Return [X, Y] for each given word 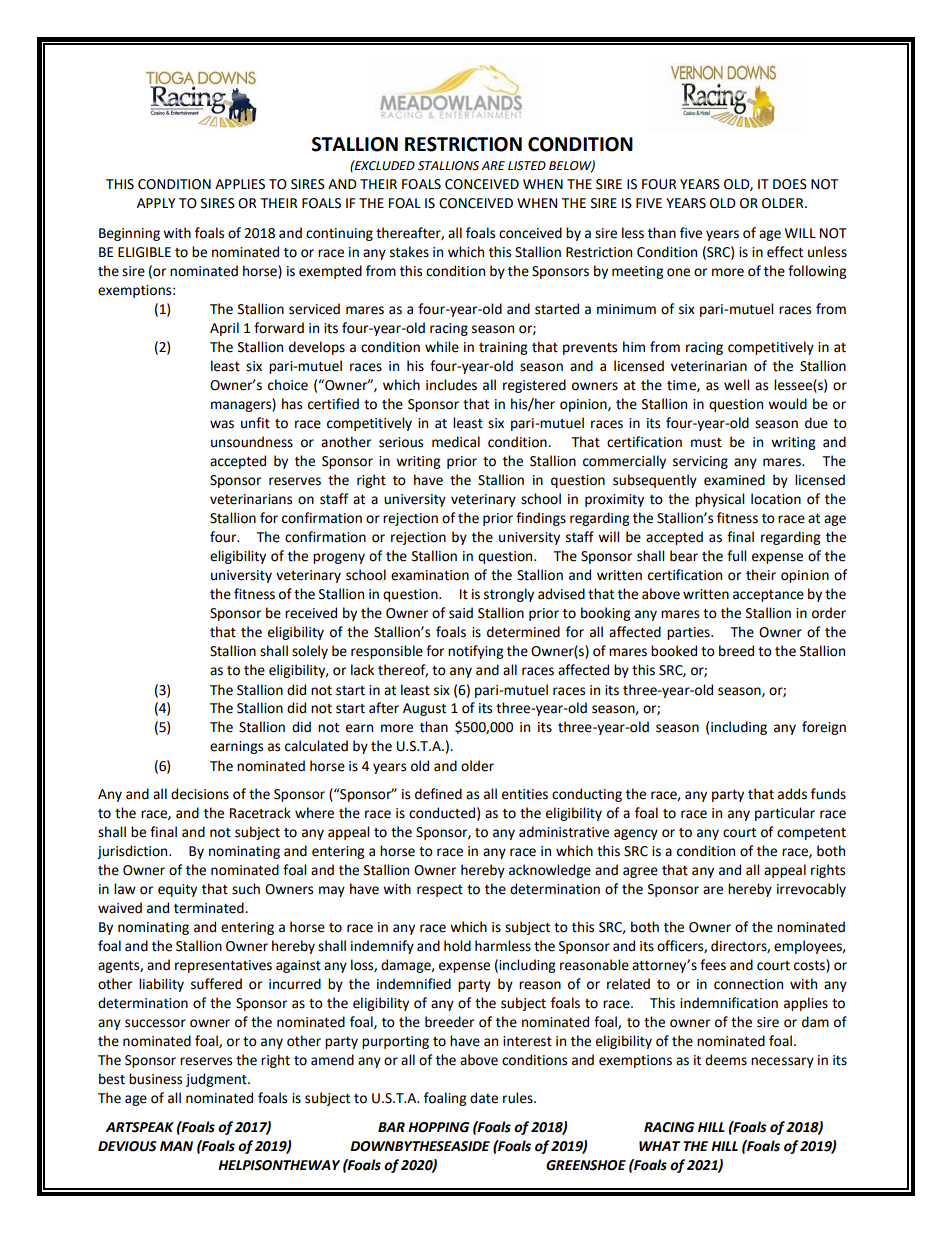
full [736, 556]
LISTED [527, 166]
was [222, 424]
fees [713, 965]
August [424, 709]
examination [430, 575]
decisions [200, 794]
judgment [217, 1080]
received [311, 613]
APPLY [156, 203]
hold [457, 946]
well [736, 385]
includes [451, 385]
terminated [210, 908]
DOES [790, 184]
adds [792, 794]
